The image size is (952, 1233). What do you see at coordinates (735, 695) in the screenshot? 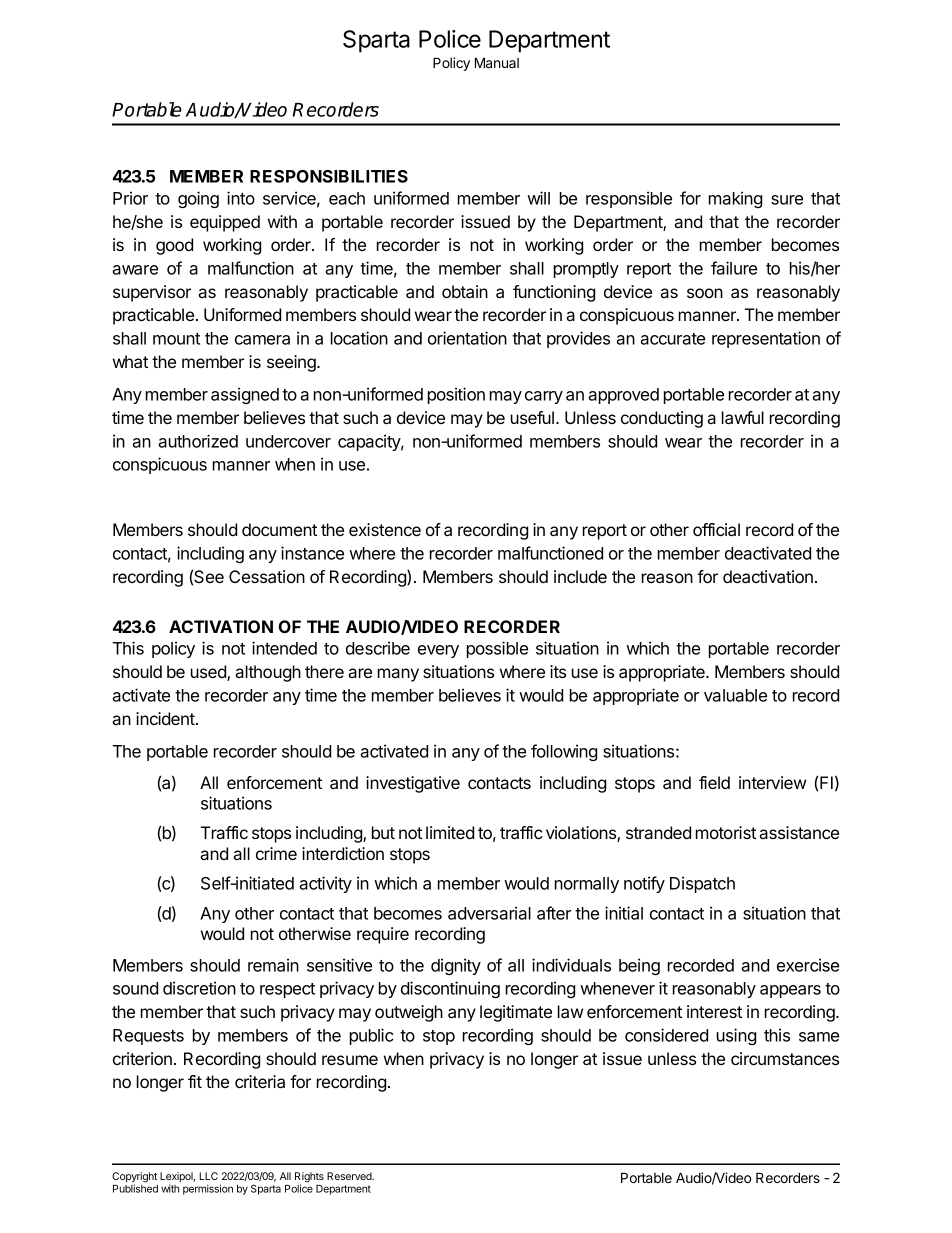
I see `valuable` at bounding box center [735, 695].
